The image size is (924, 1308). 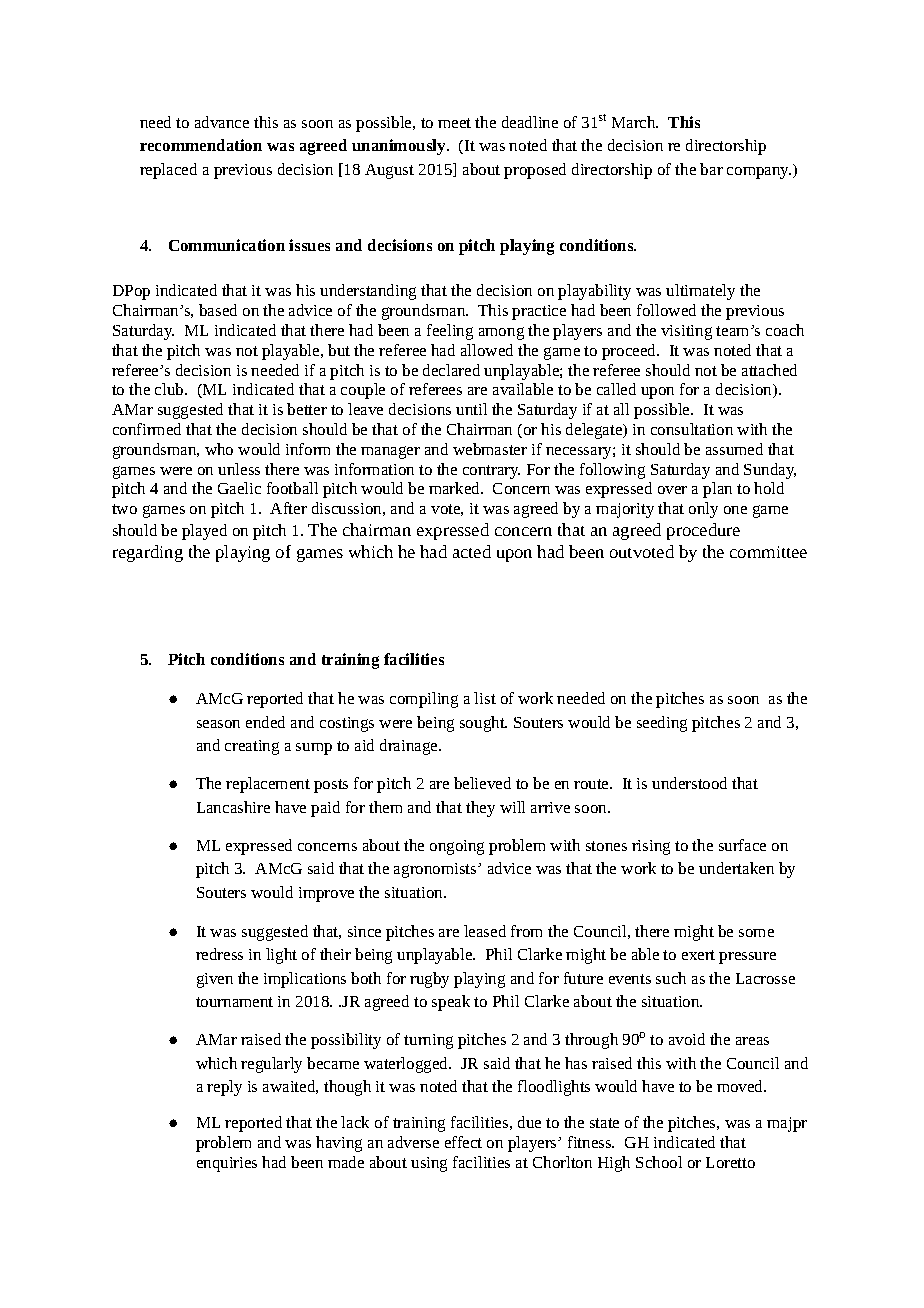 I want to click on club, so click(x=170, y=389).
